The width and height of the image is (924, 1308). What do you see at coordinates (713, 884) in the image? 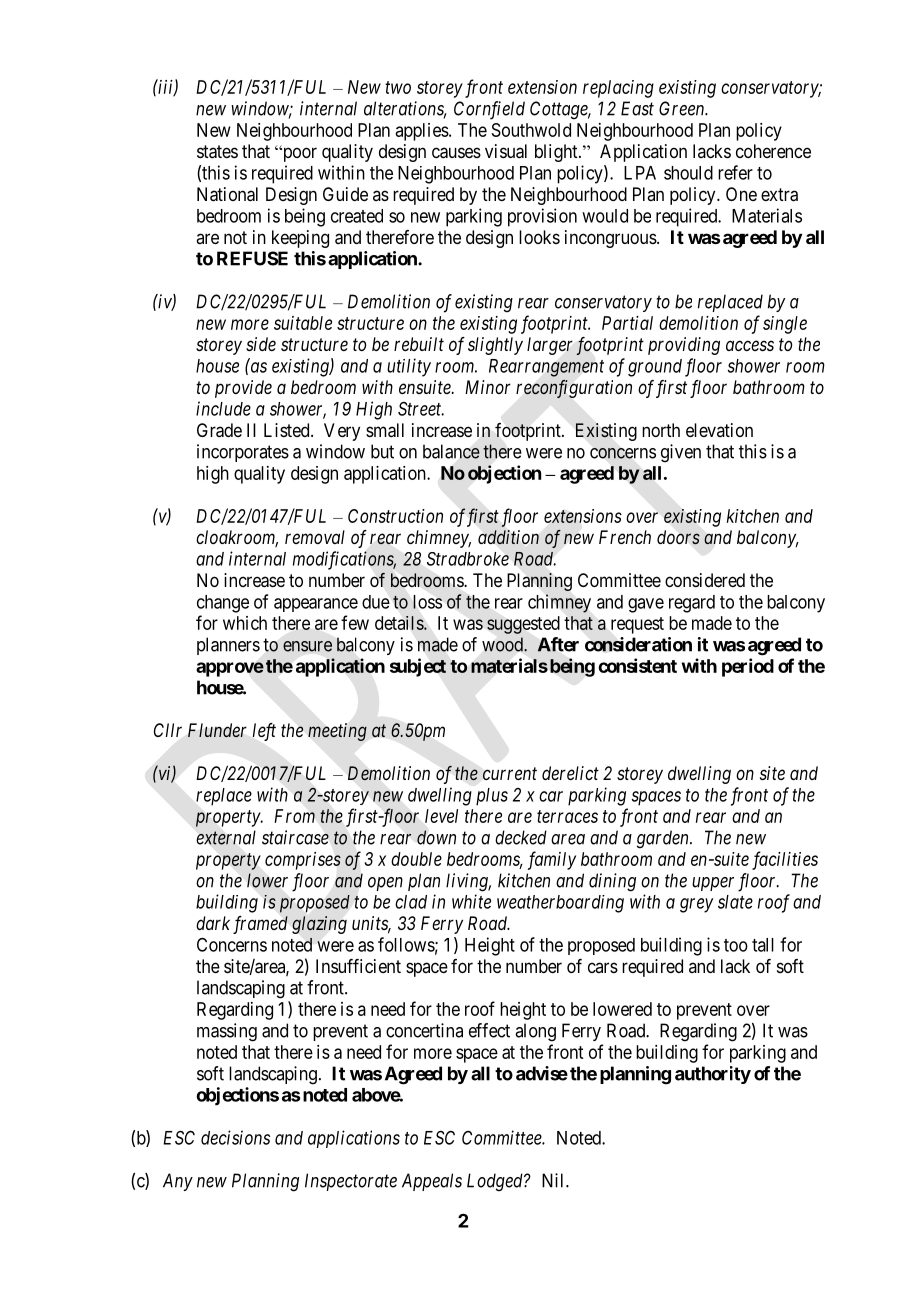
I see `upper` at bounding box center [713, 884].
